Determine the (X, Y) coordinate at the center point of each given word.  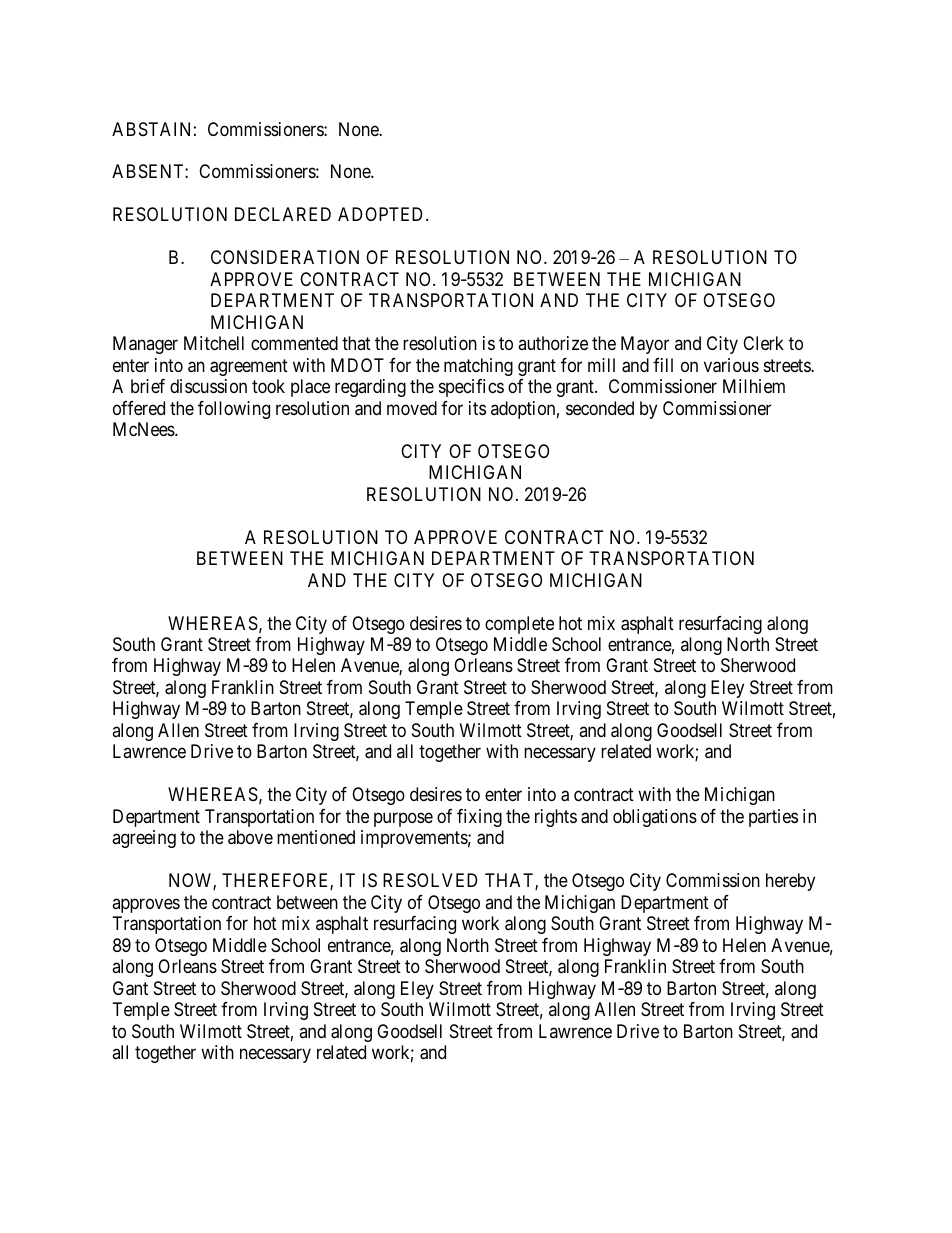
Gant (130, 988)
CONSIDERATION (285, 257)
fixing (479, 818)
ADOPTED (382, 214)
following (234, 410)
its (477, 408)
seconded (600, 408)
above (250, 837)
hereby (790, 882)
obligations (655, 818)
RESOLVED (430, 880)
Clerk (763, 343)
